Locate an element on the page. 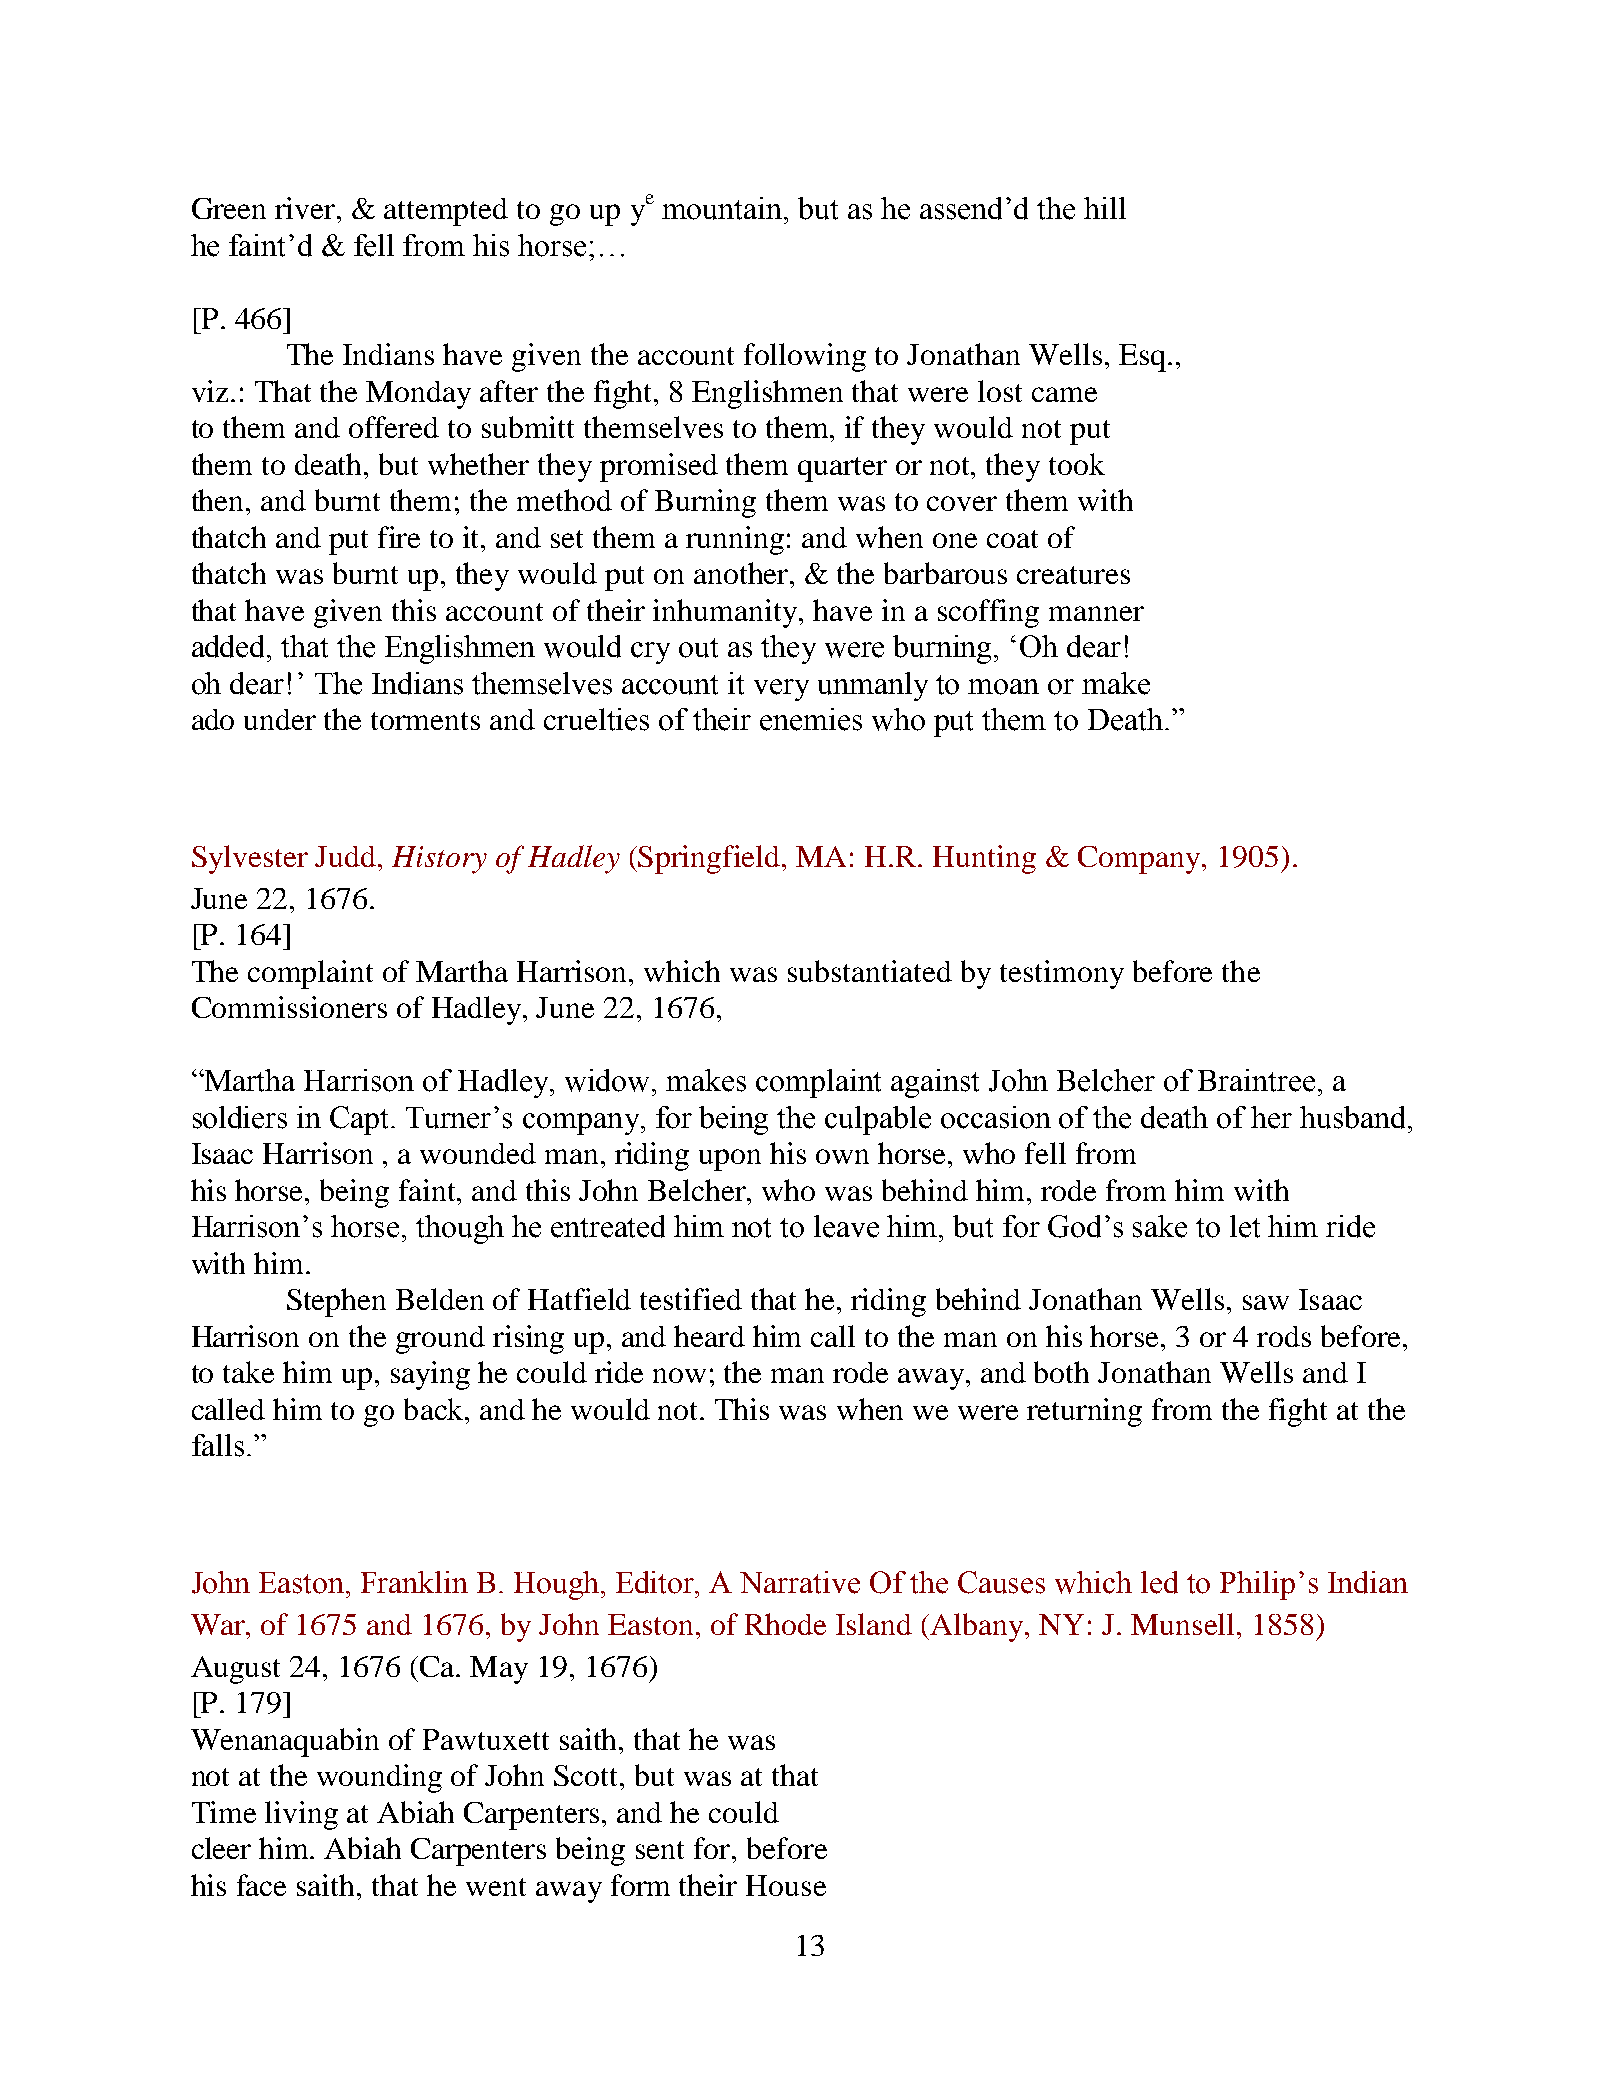 This image has height=2095, width=1619. living is located at coordinates (301, 1815).
